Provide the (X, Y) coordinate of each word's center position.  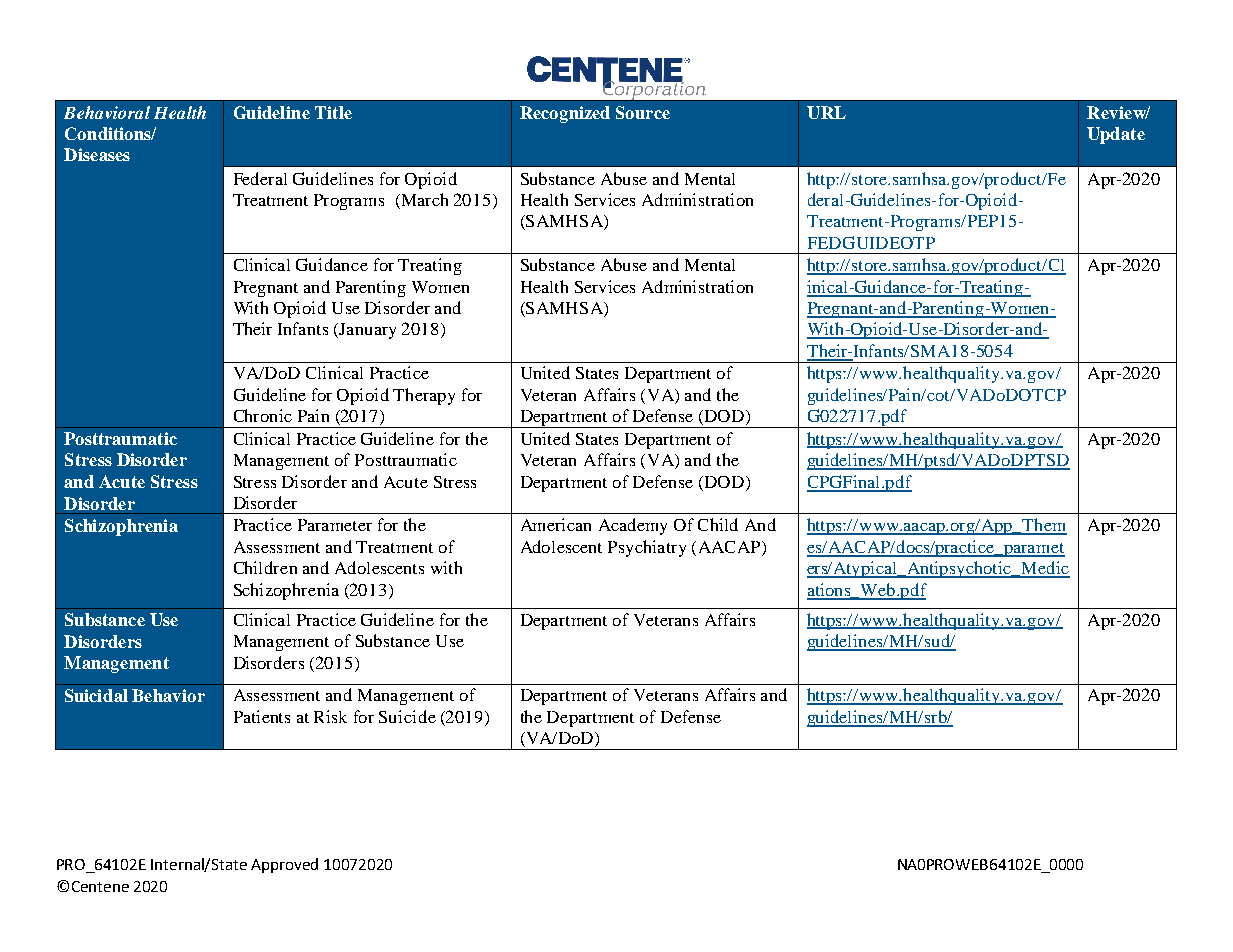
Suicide (407, 716)
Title (333, 112)
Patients (262, 716)
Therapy (424, 396)
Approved (284, 865)
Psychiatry (647, 548)
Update (1116, 135)
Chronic (263, 415)
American (556, 524)
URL (826, 112)
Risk (330, 716)
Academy (633, 526)
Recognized (565, 114)
